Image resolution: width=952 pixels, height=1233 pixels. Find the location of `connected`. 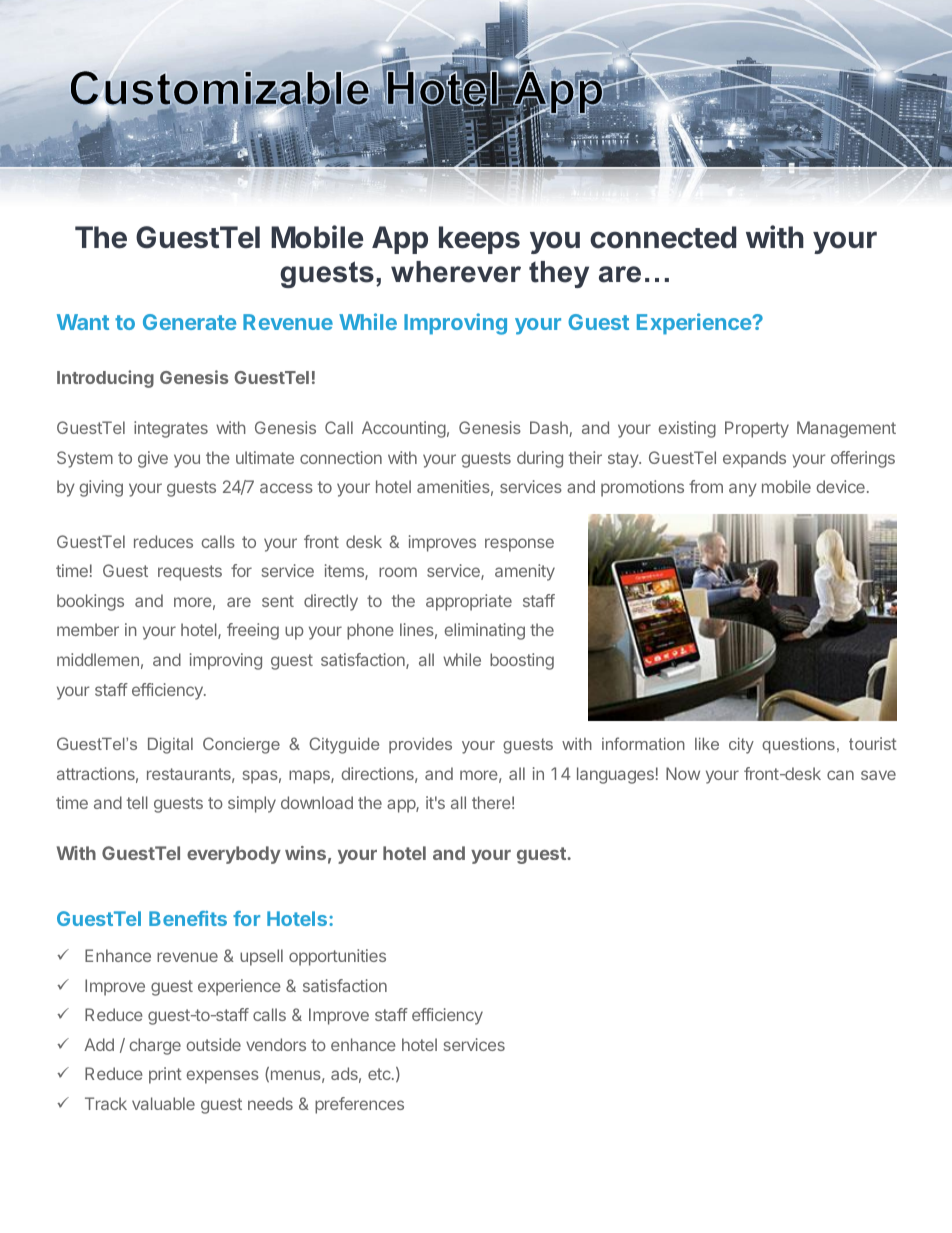

connected is located at coordinates (663, 237).
